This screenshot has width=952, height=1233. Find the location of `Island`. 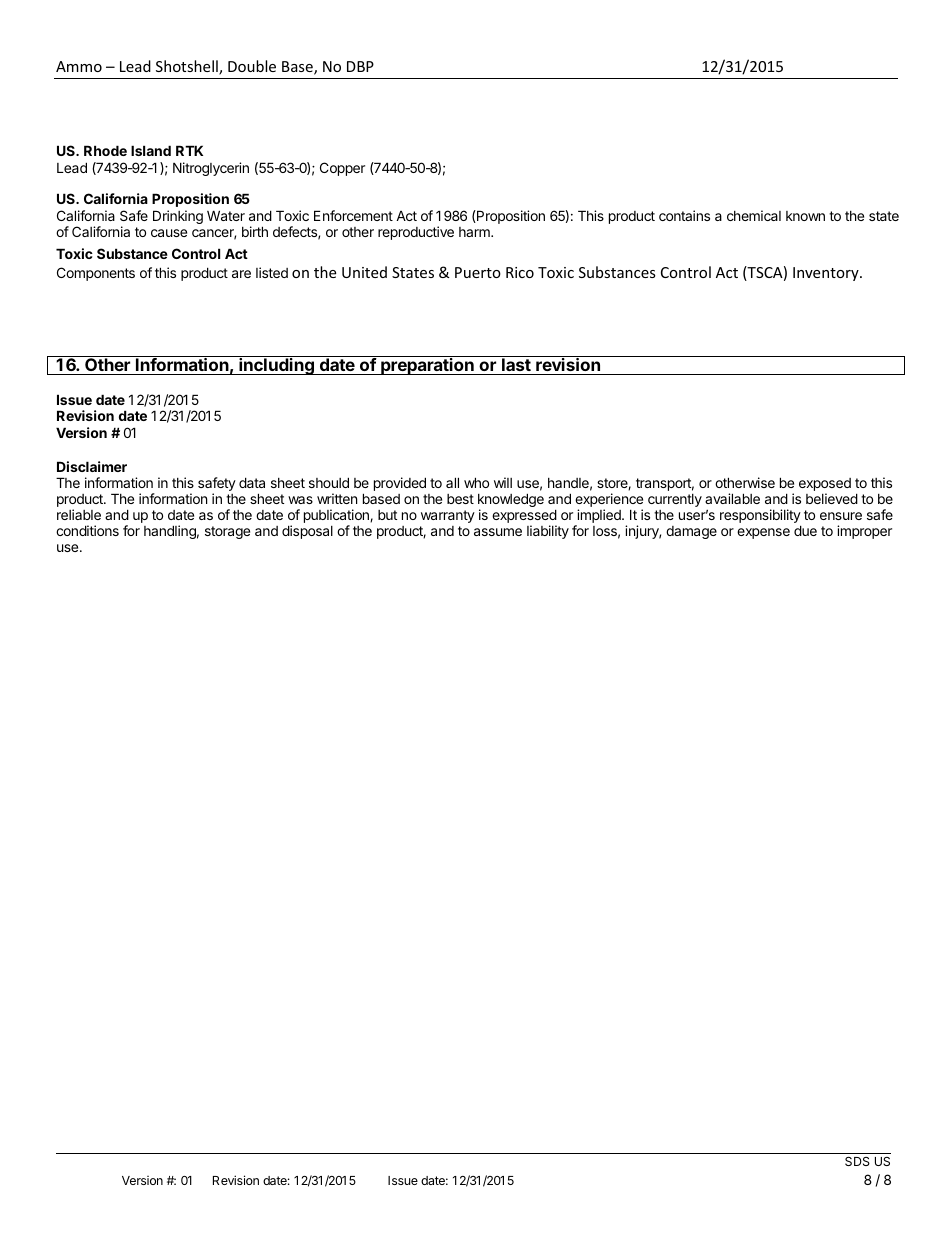

Island is located at coordinates (151, 150).
